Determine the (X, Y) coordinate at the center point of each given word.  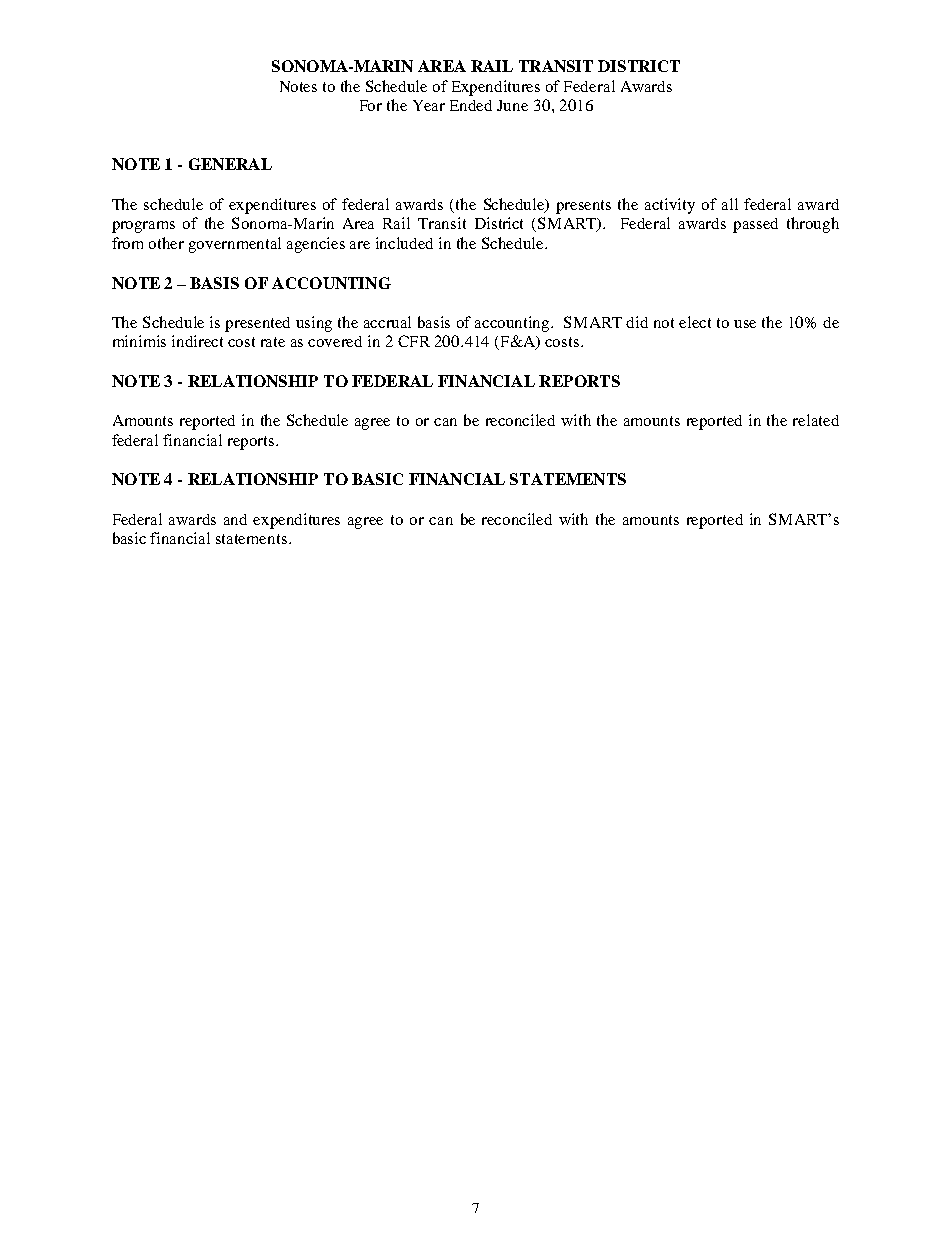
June (512, 105)
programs (143, 227)
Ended (471, 105)
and (235, 519)
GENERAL (230, 164)
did (637, 322)
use (745, 324)
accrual (387, 322)
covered (335, 341)
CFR (414, 341)
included (404, 243)
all (730, 204)
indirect (197, 341)
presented (257, 324)
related (816, 420)
